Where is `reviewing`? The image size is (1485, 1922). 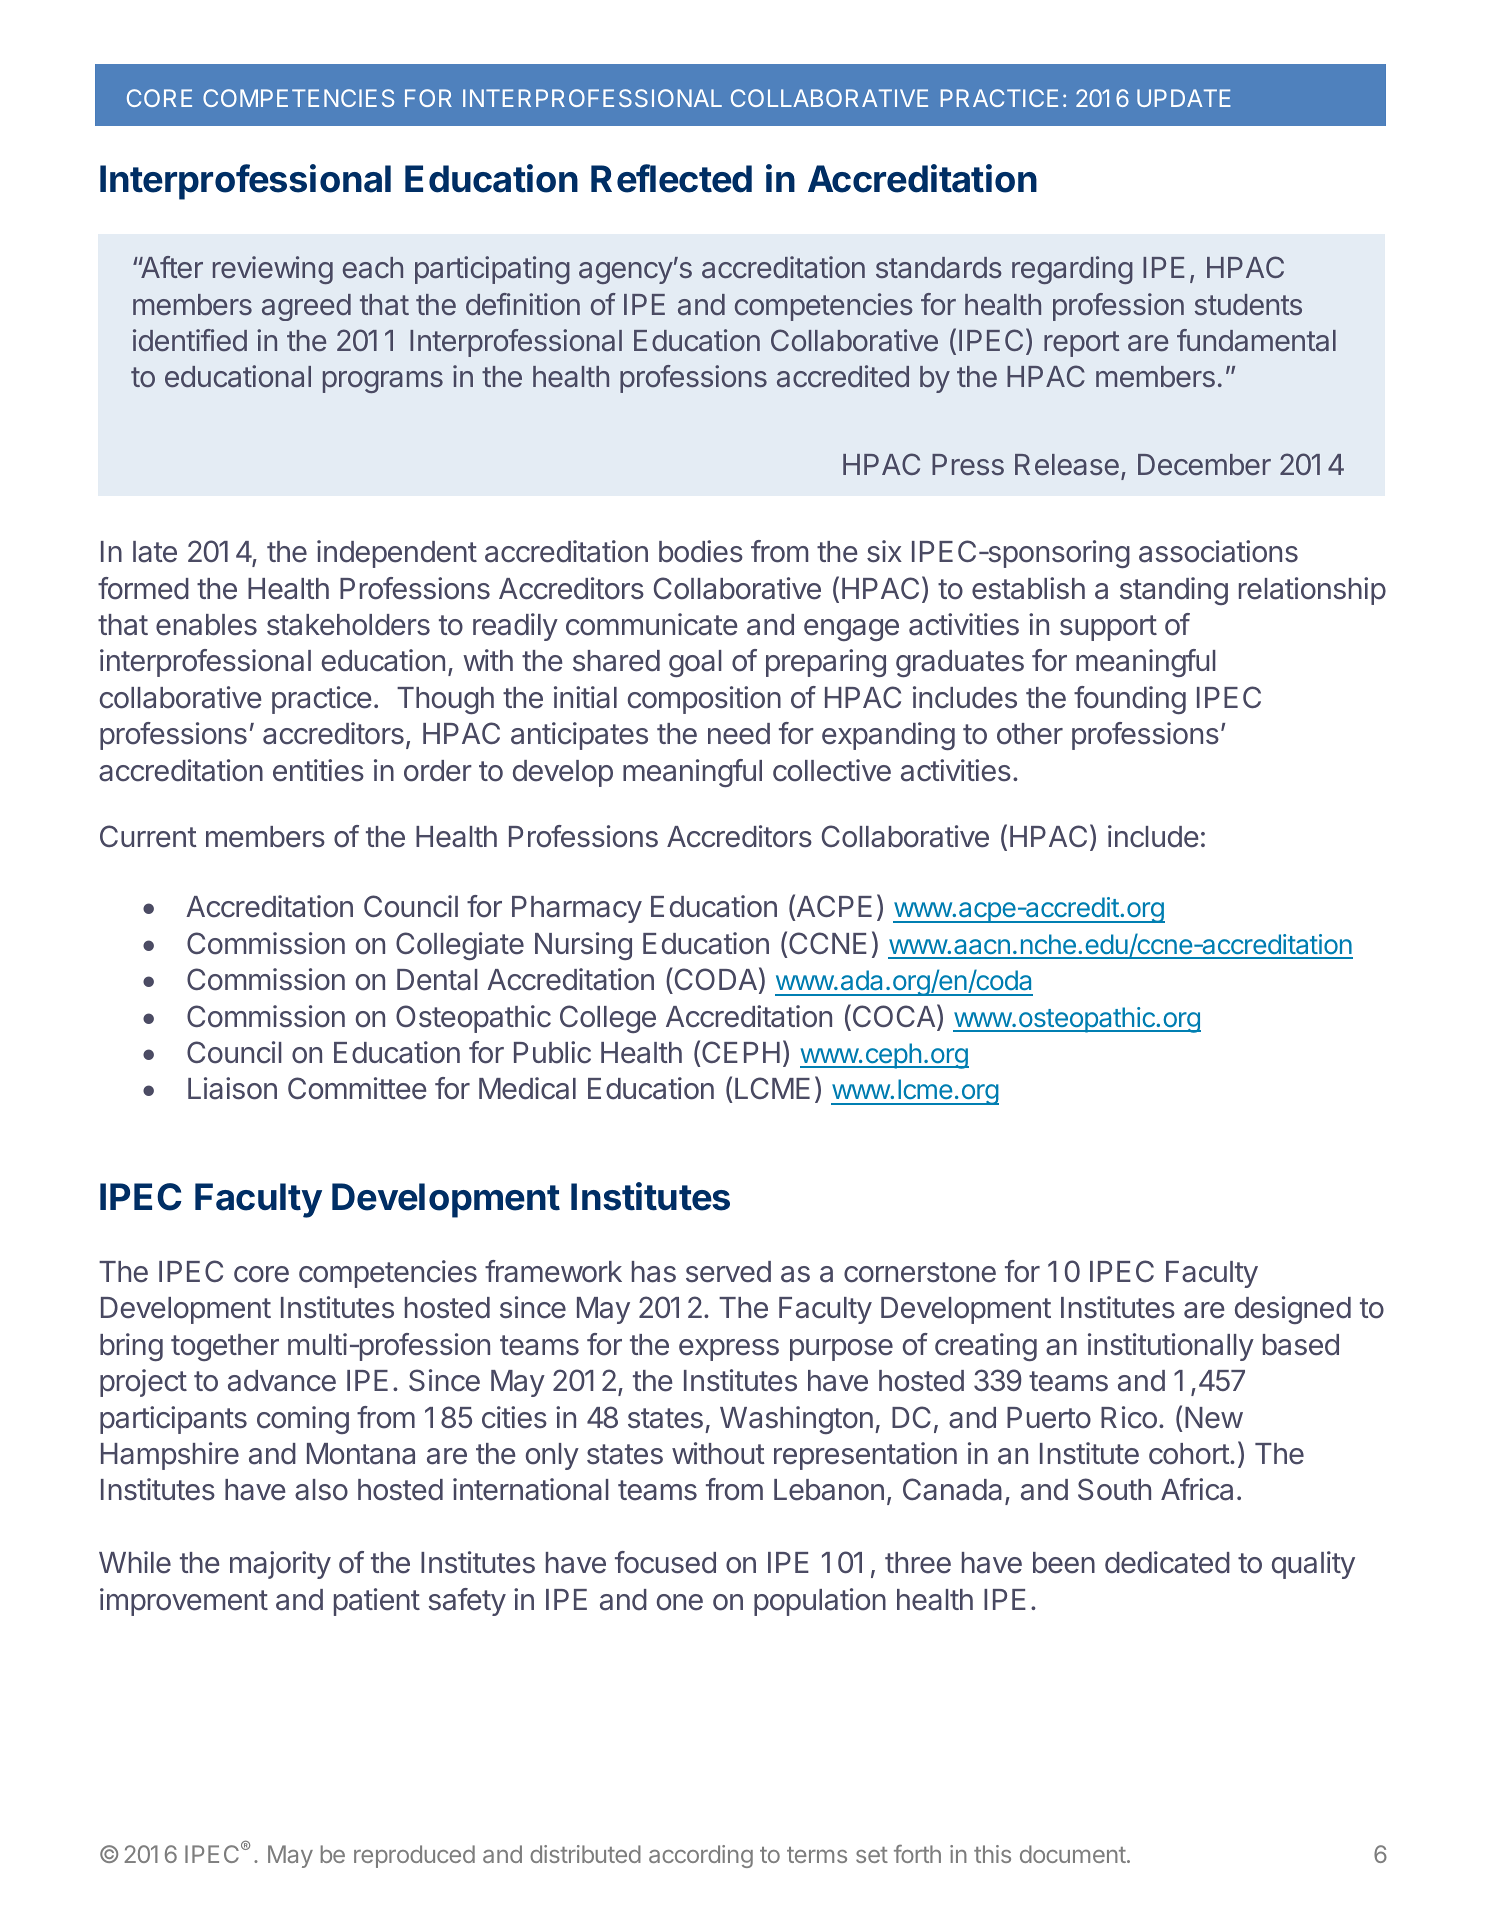
reviewing is located at coordinates (273, 270).
